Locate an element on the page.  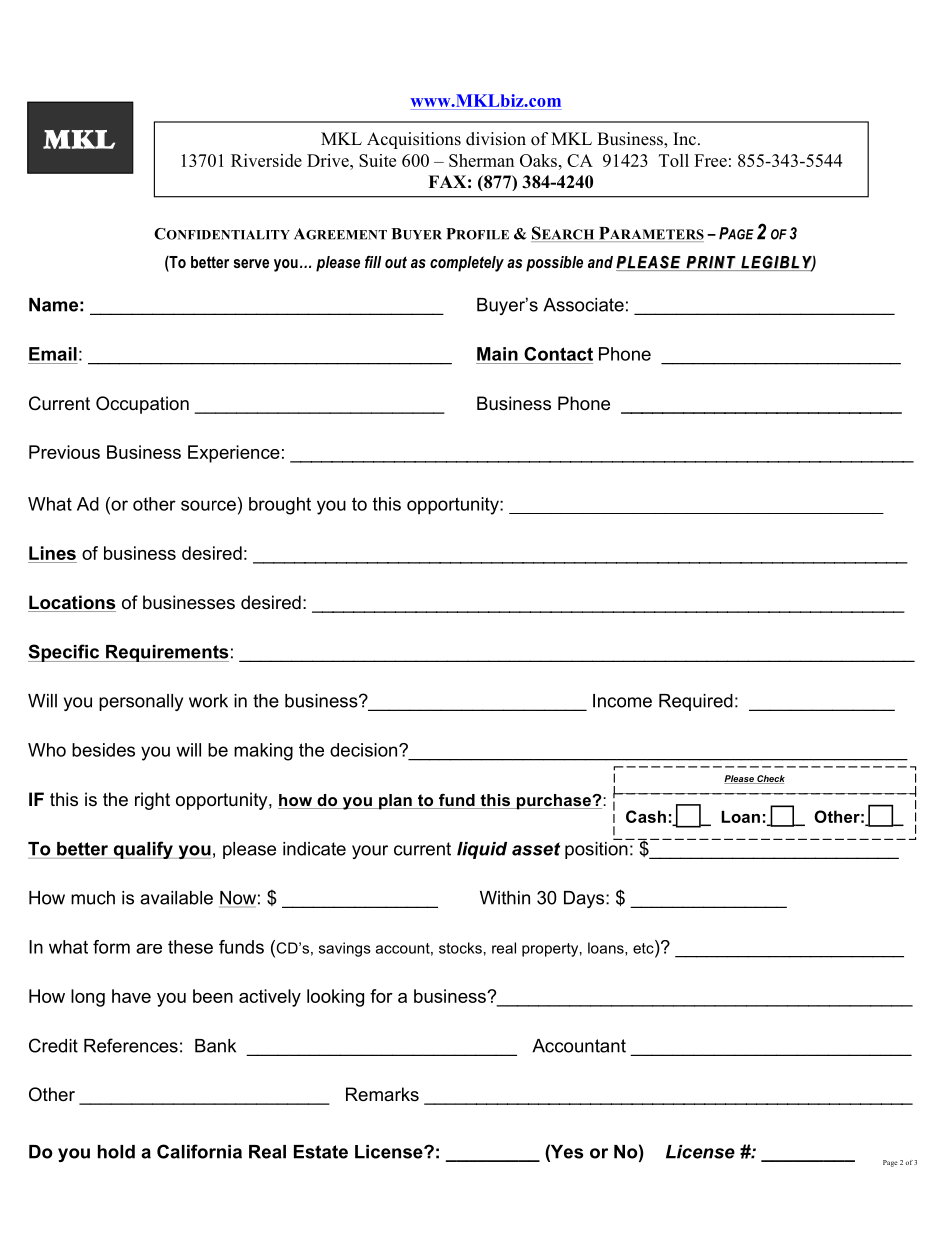
Riverside is located at coordinates (266, 160).
